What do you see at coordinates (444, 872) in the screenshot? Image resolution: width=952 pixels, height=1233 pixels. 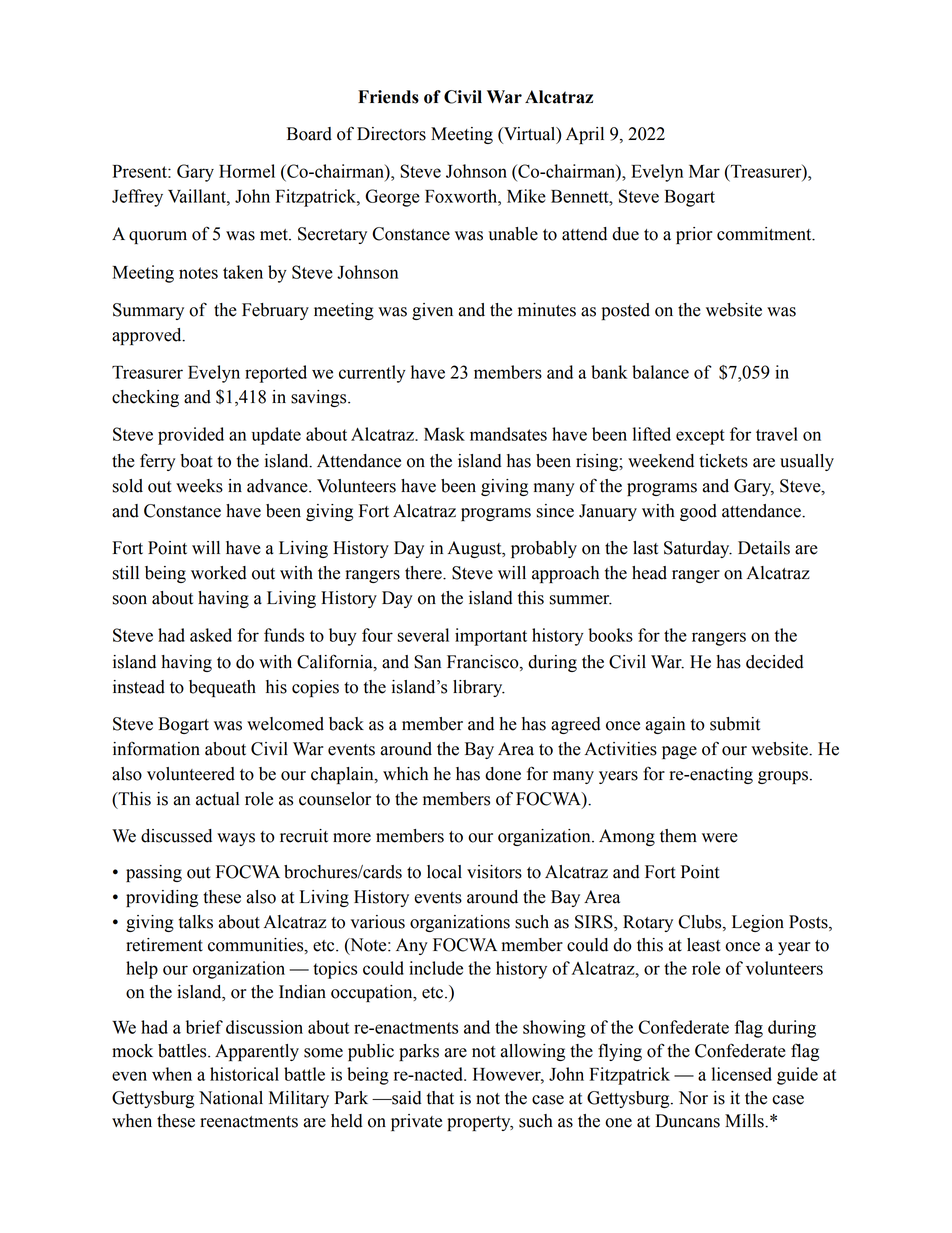 I see `local` at bounding box center [444, 872].
